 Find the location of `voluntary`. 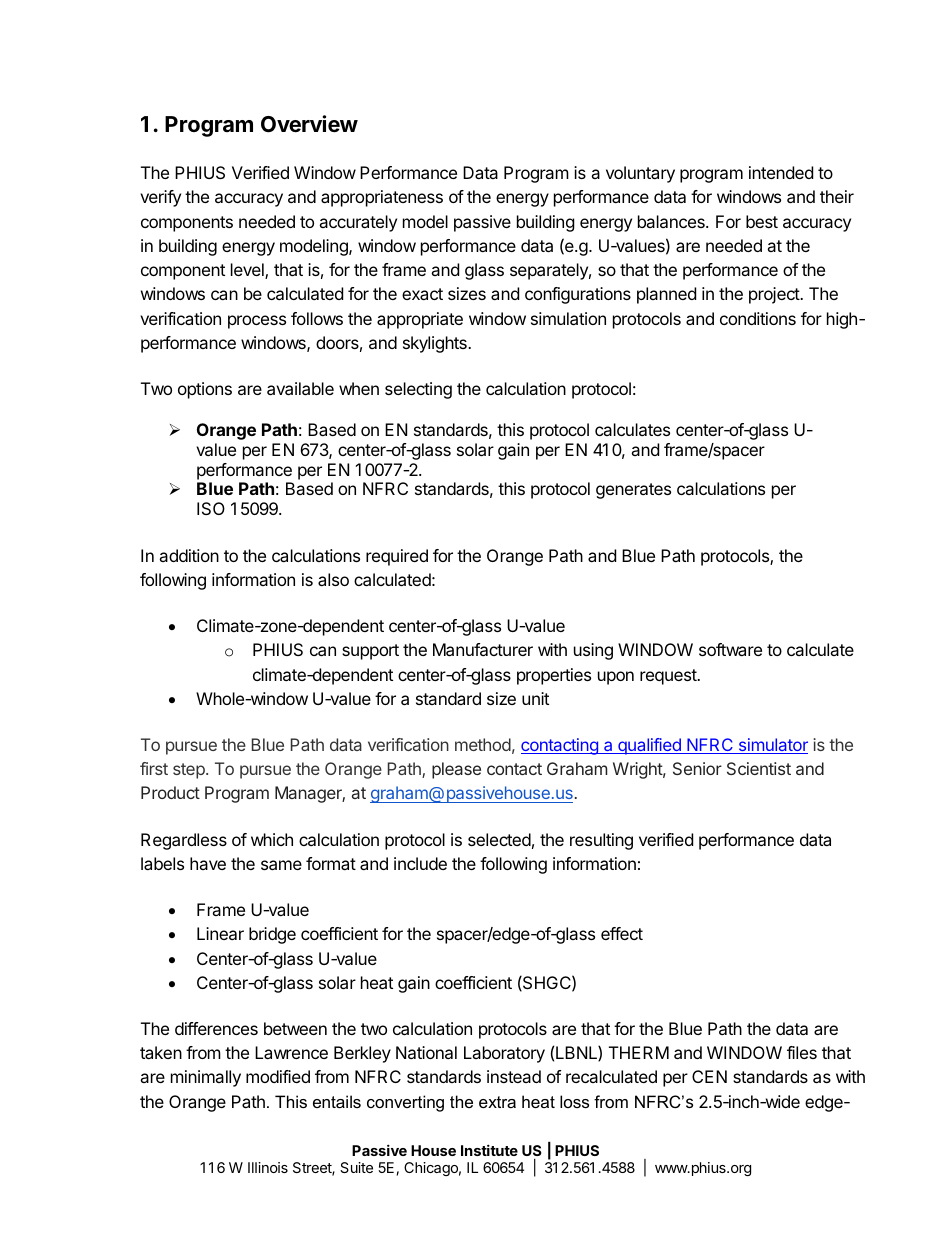

voluntary is located at coordinates (640, 174).
